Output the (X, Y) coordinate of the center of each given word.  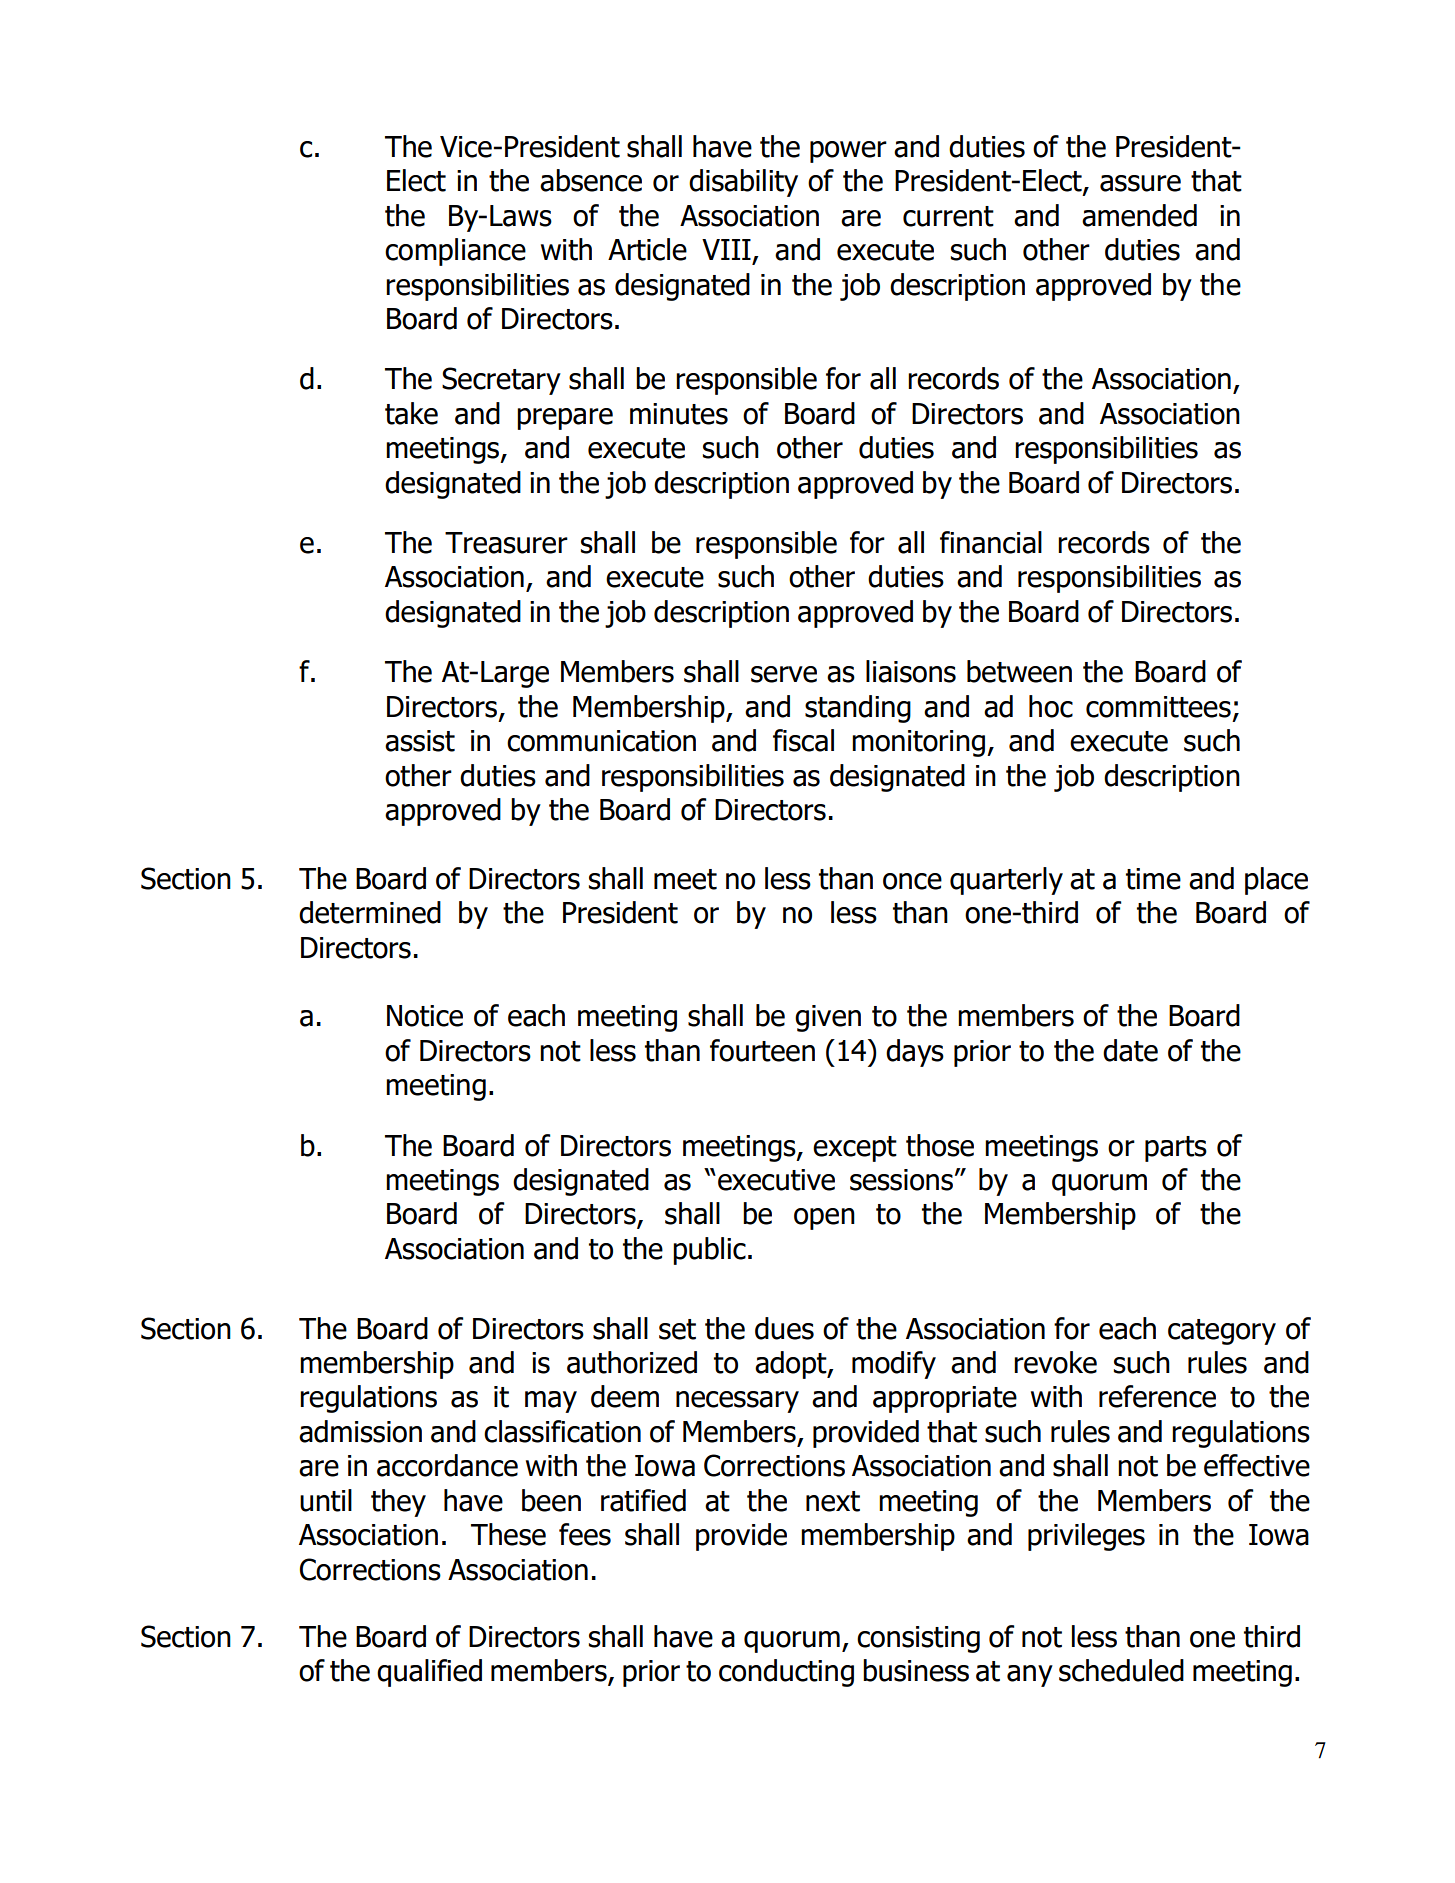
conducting (786, 1673)
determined (370, 912)
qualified (429, 1673)
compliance (455, 252)
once (912, 881)
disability (743, 183)
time (1153, 879)
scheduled (1121, 1670)
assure (1140, 183)
